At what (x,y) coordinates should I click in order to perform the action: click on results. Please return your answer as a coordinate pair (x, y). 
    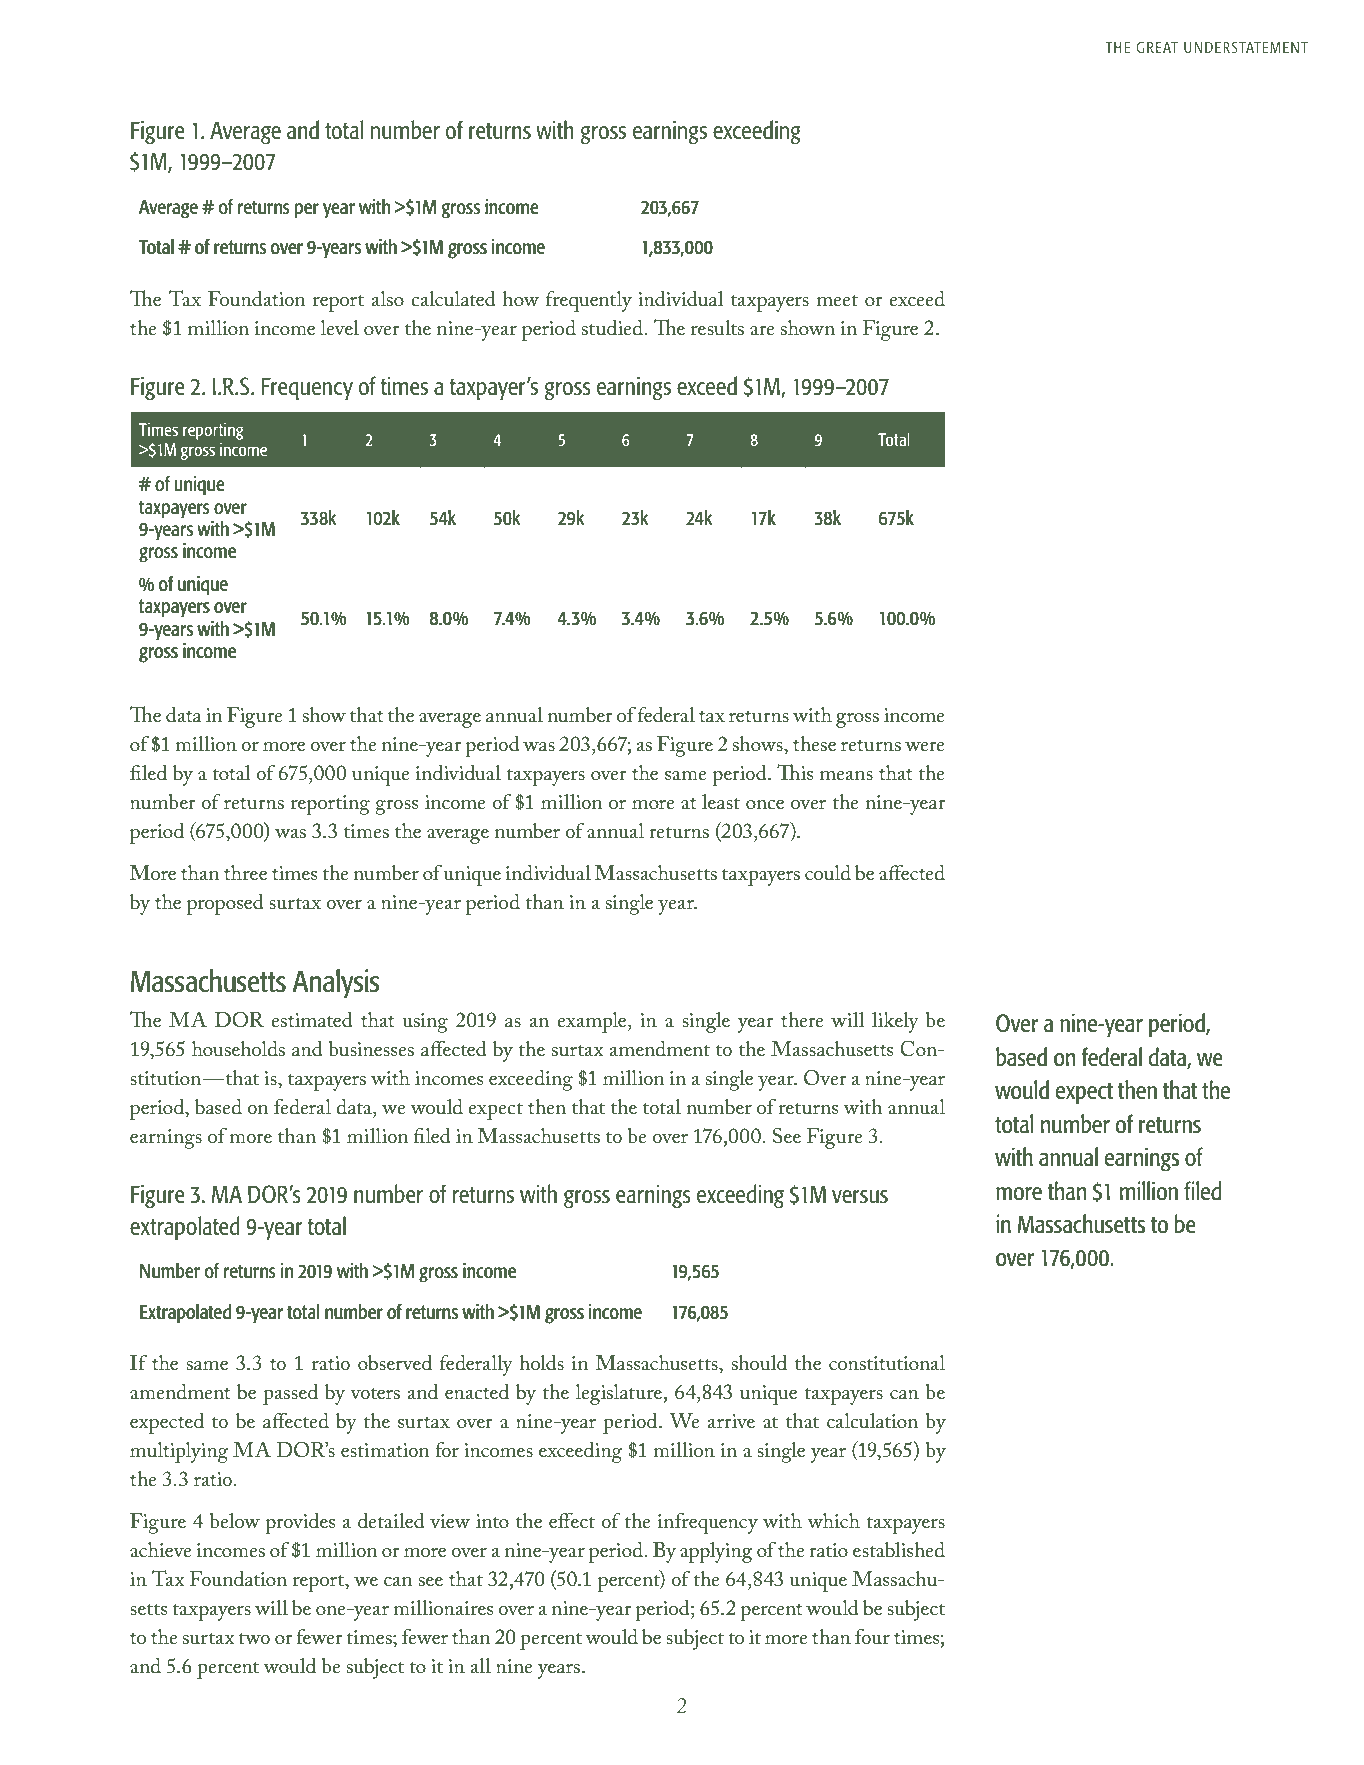
    Looking at the image, I should click on (717, 328).
